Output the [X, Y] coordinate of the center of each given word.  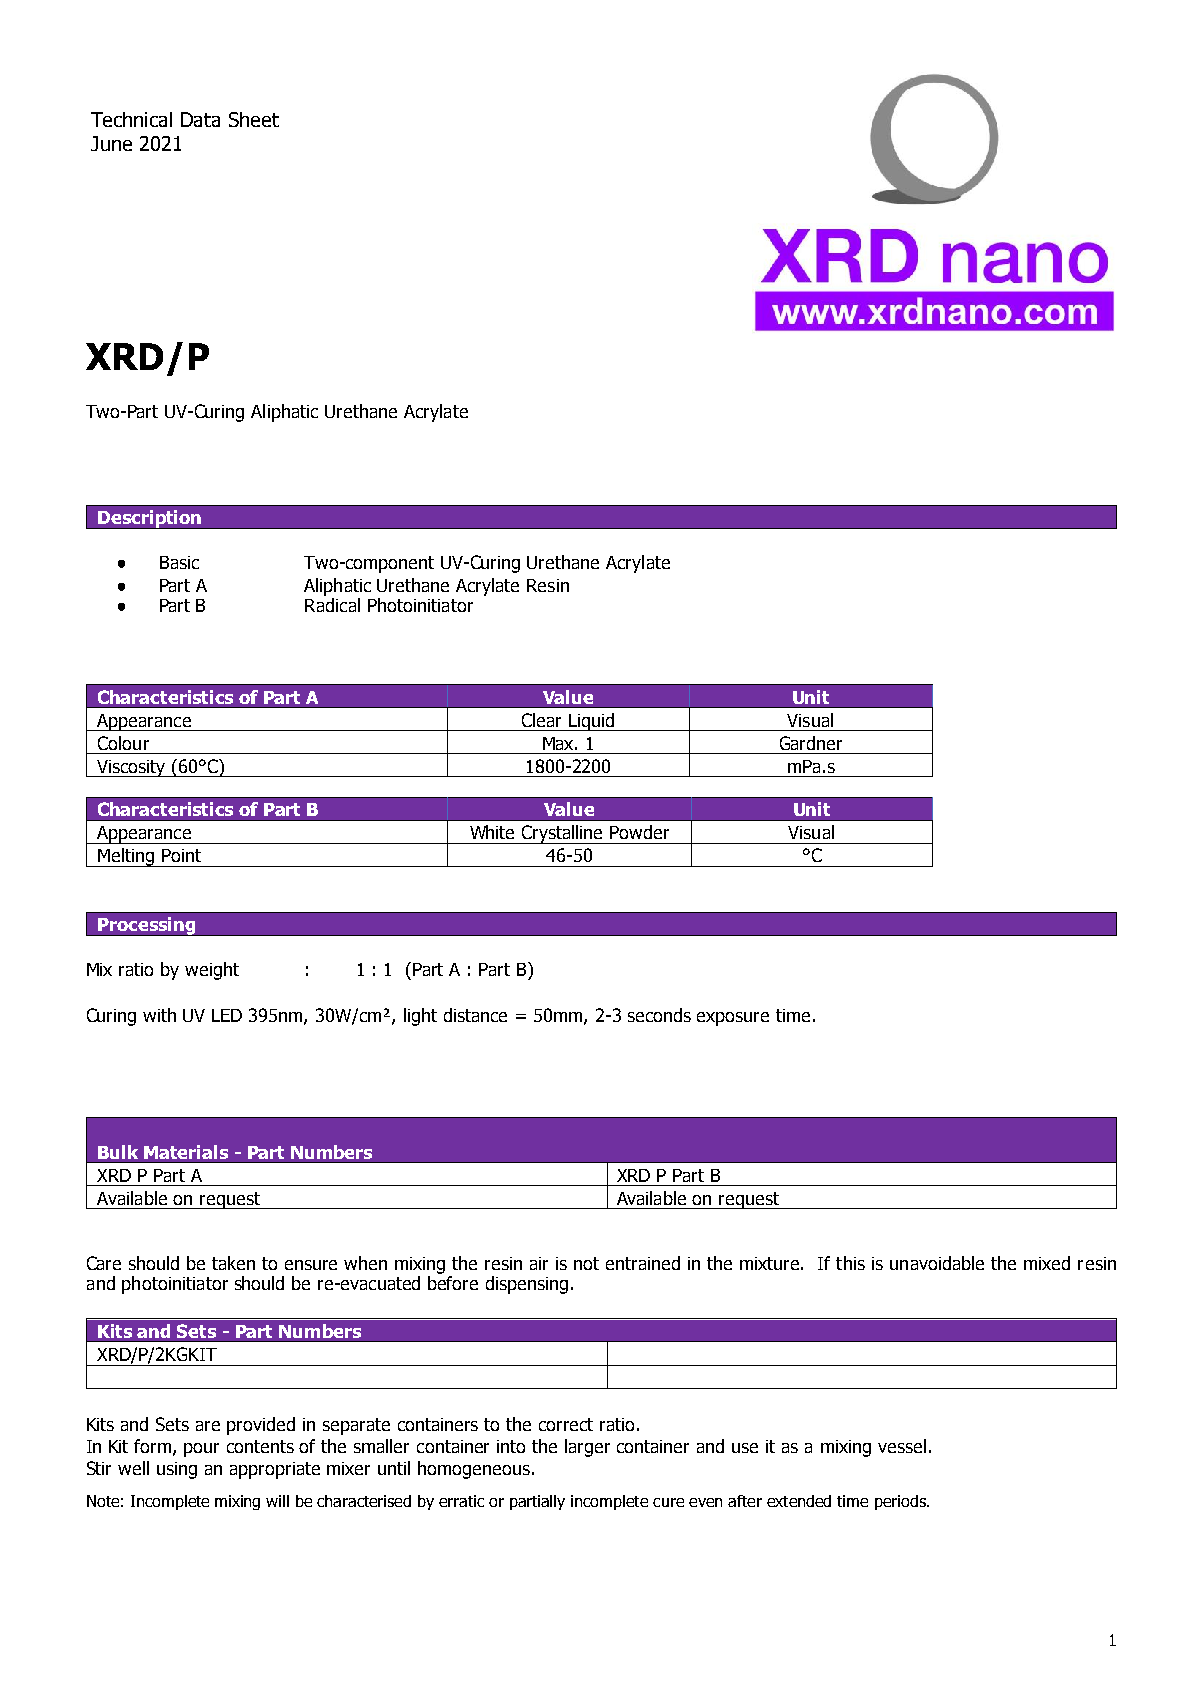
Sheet [254, 119]
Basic [179, 562]
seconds [659, 1015]
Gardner [811, 743]
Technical [131, 119]
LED [227, 1015]
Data [200, 119]
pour [201, 1450]
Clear [541, 720]
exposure [733, 1019]
